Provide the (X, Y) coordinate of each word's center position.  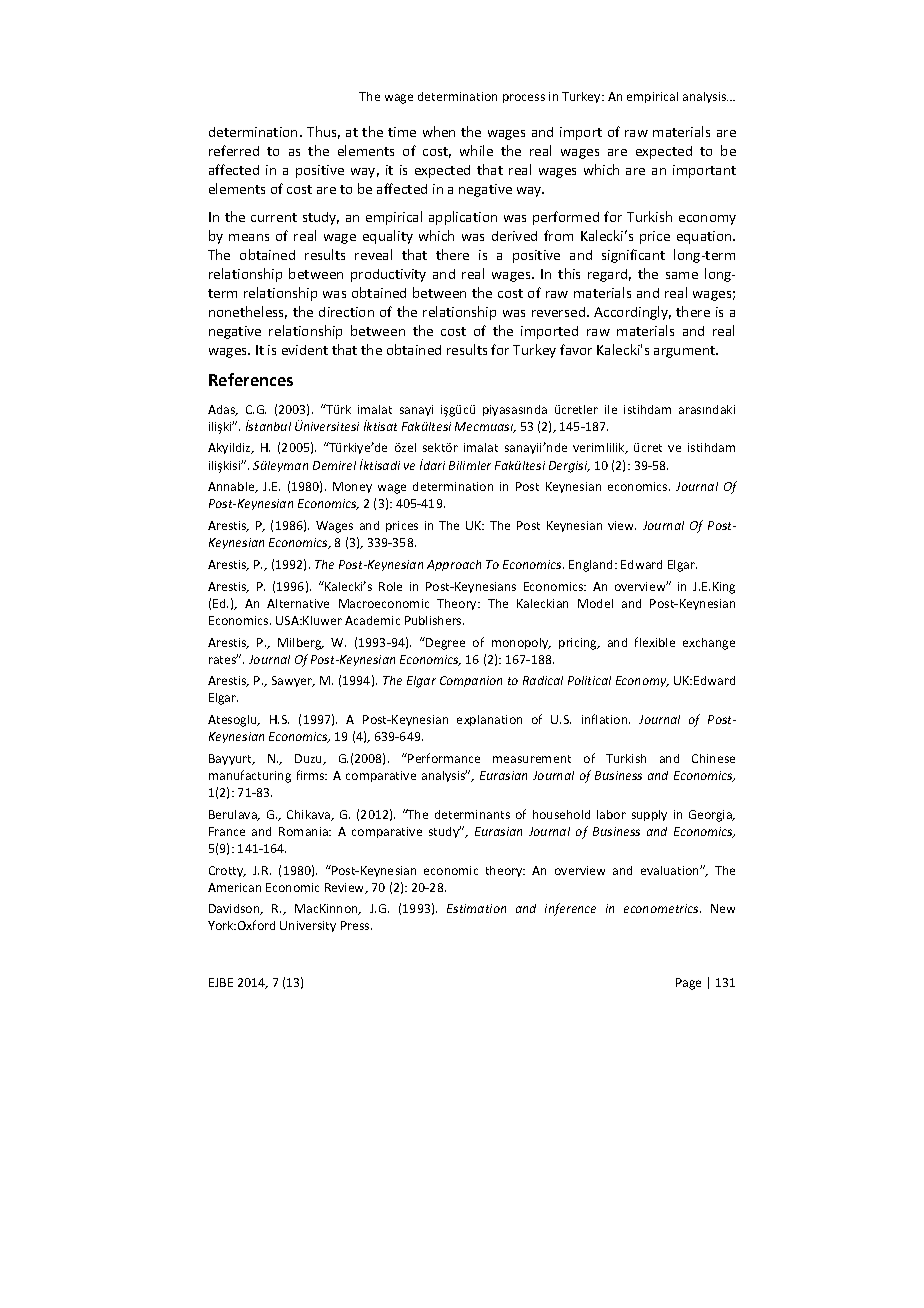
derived (514, 236)
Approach (454, 565)
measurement (532, 759)
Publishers (434, 620)
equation (705, 237)
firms (312, 775)
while (476, 150)
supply (649, 815)
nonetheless (248, 312)
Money (352, 487)
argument (686, 352)
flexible (655, 642)
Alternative (298, 603)
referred (234, 150)
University (308, 926)
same (682, 275)
